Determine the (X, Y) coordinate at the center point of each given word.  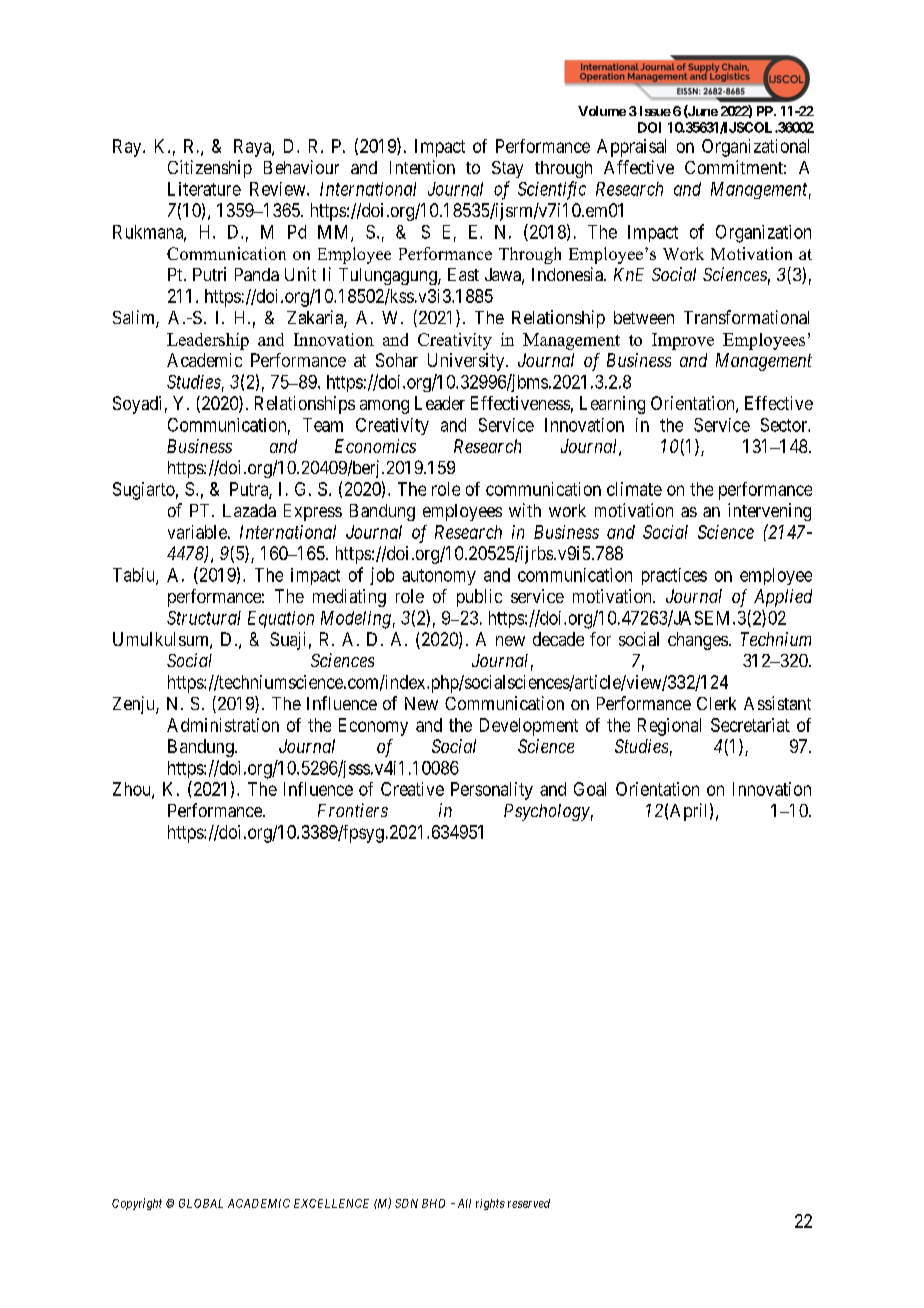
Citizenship (210, 169)
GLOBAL (201, 1203)
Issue (655, 111)
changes (698, 641)
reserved (529, 1203)
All (464, 1203)
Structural (204, 618)
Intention (422, 167)
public (479, 598)
